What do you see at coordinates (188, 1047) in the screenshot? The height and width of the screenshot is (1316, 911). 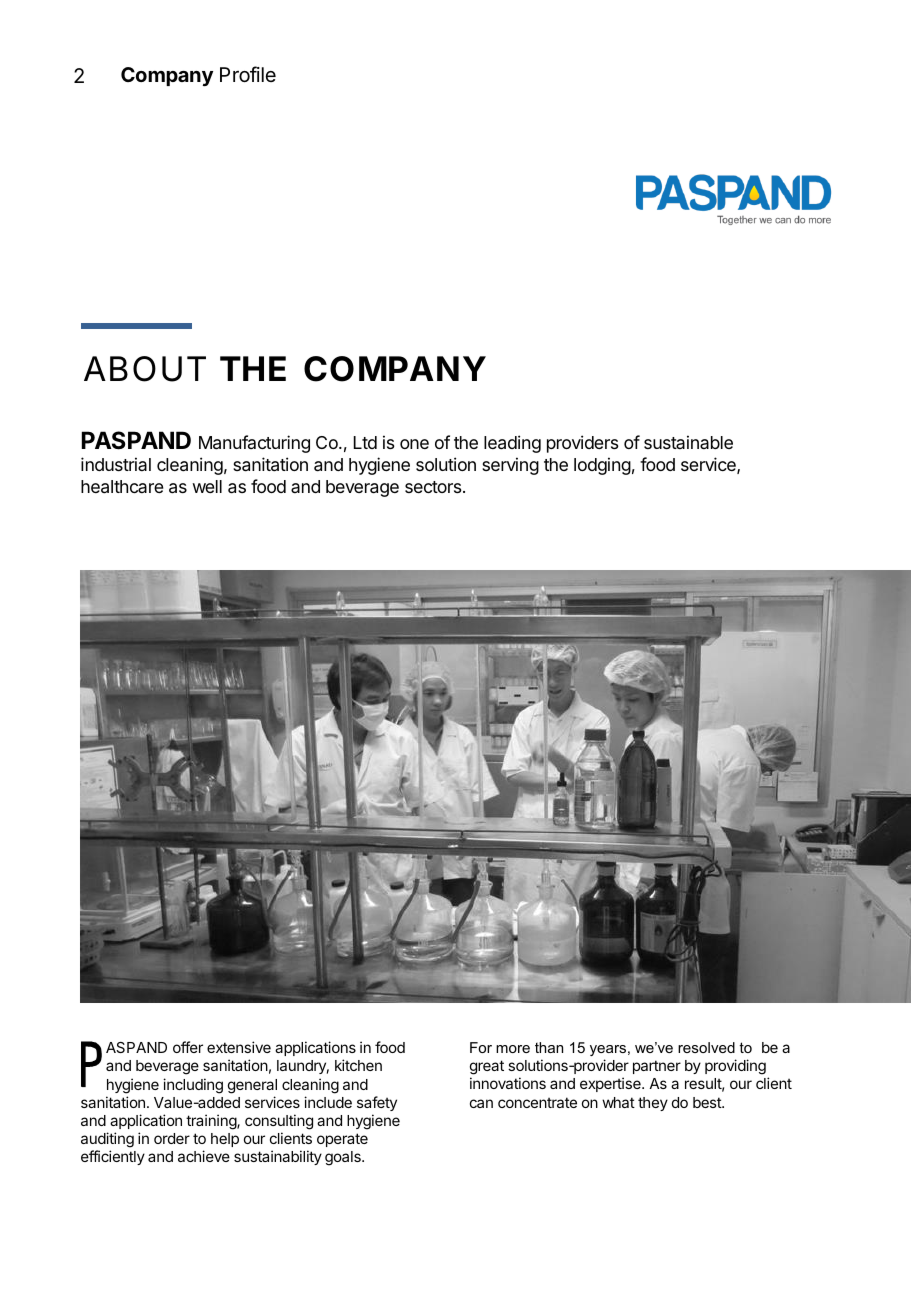 I see `offer` at bounding box center [188, 1047].
